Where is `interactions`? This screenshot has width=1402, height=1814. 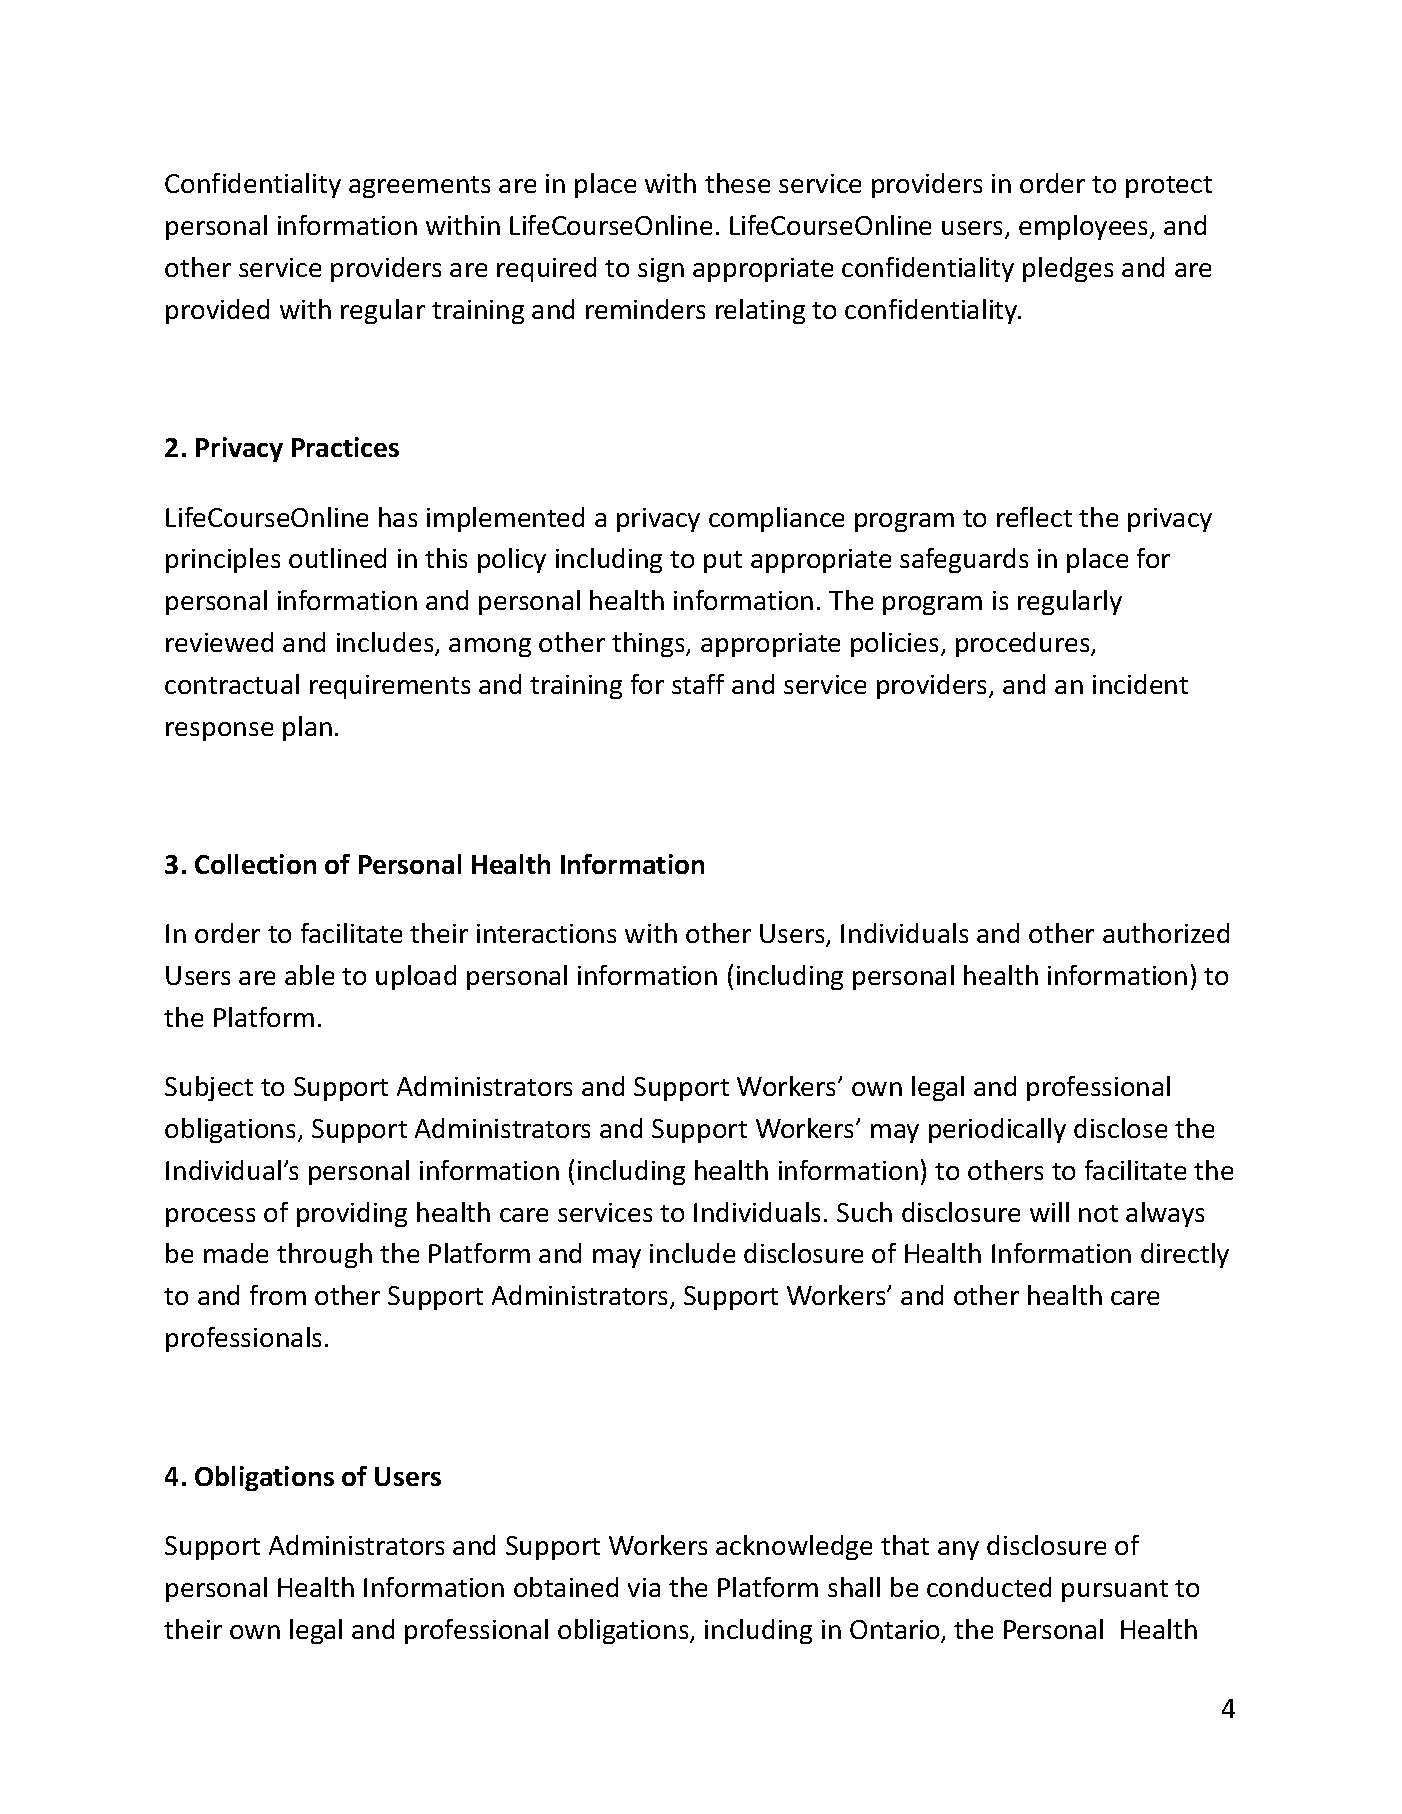
interactions is located at coordinates (546, 933).
